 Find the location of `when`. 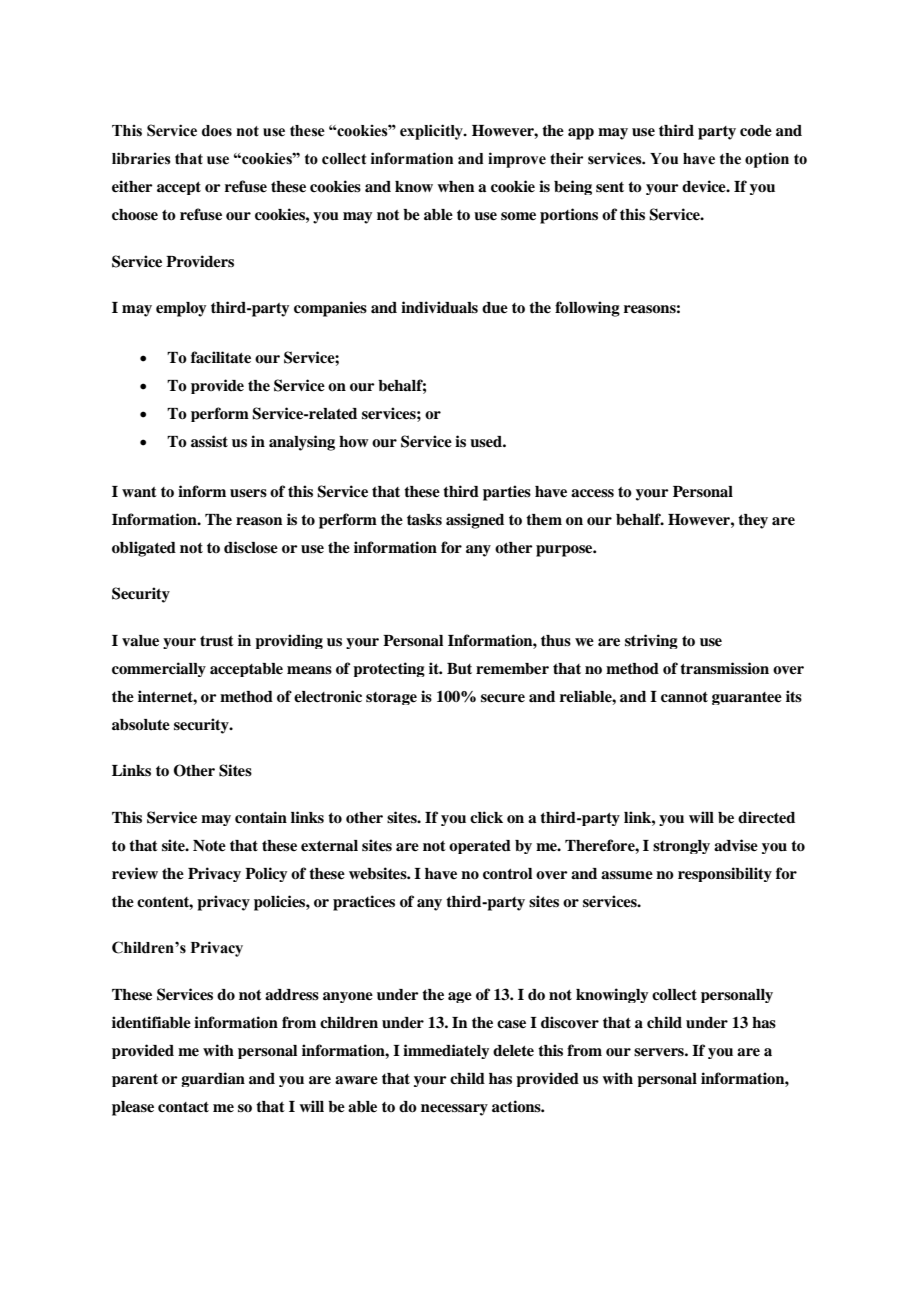

when is located at coordinates (455, 186).
